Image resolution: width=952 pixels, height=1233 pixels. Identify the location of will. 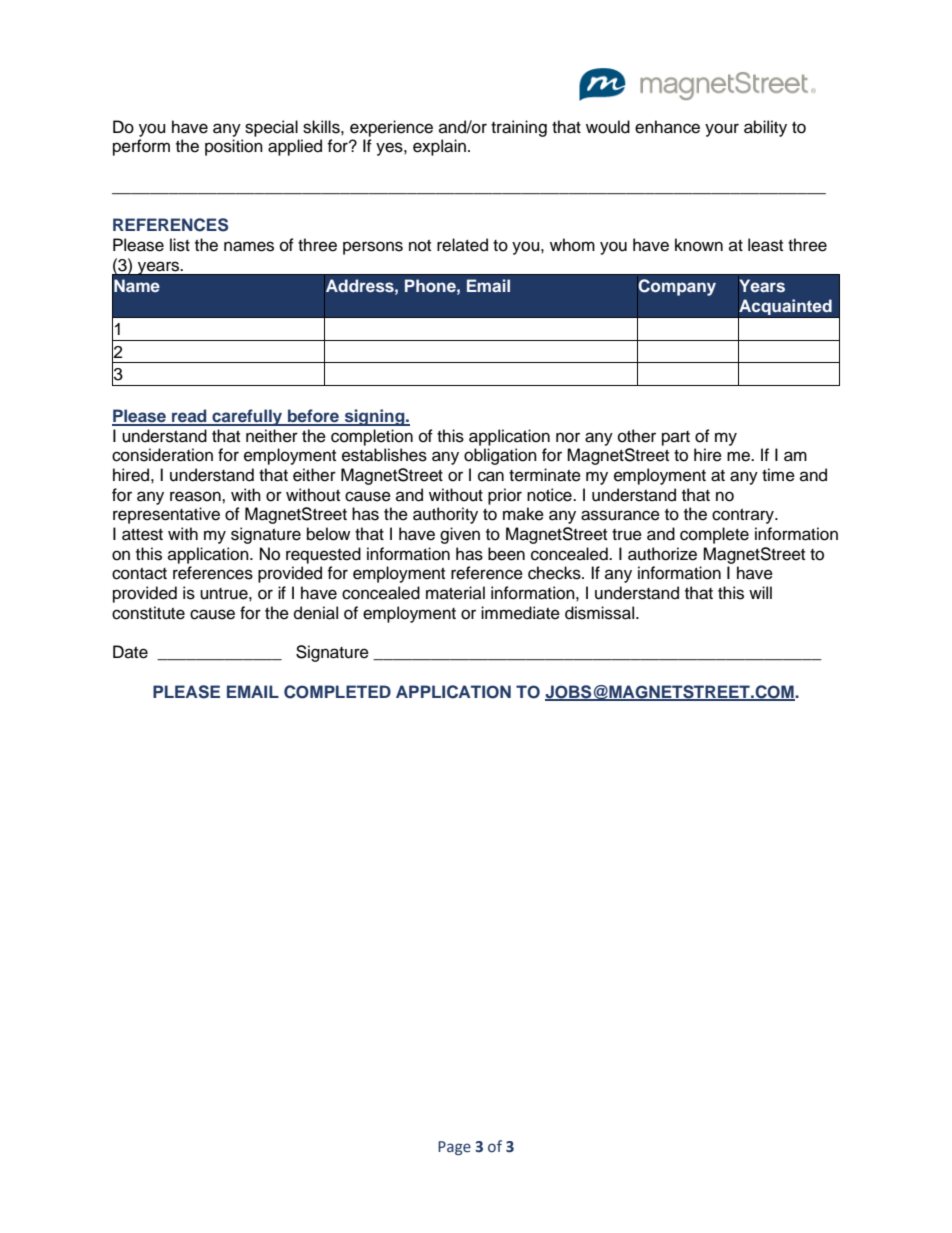
(760, 592).
